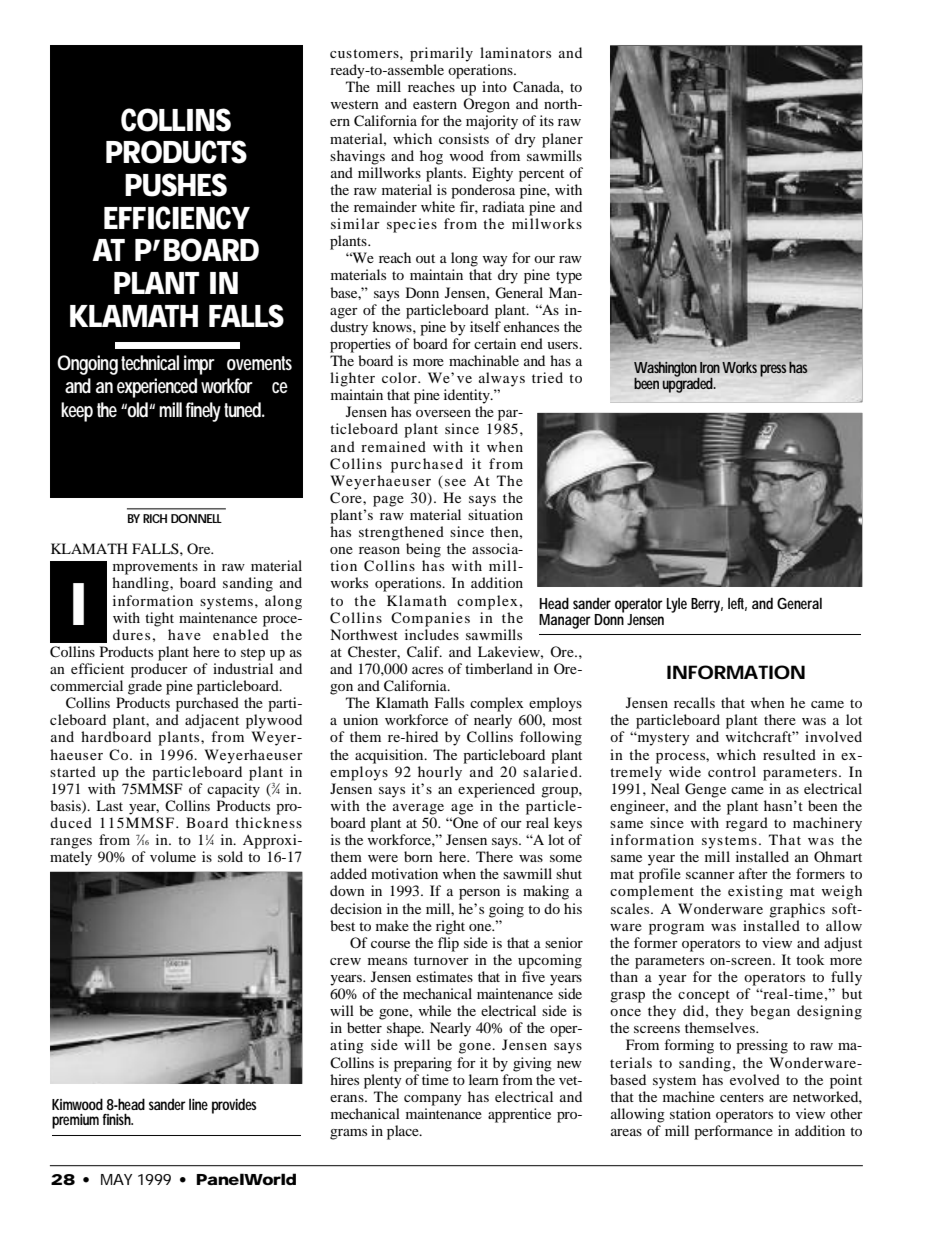  Describe the element at coordinates (117, 1119) in the screenshot. I see `finish` at that location.
